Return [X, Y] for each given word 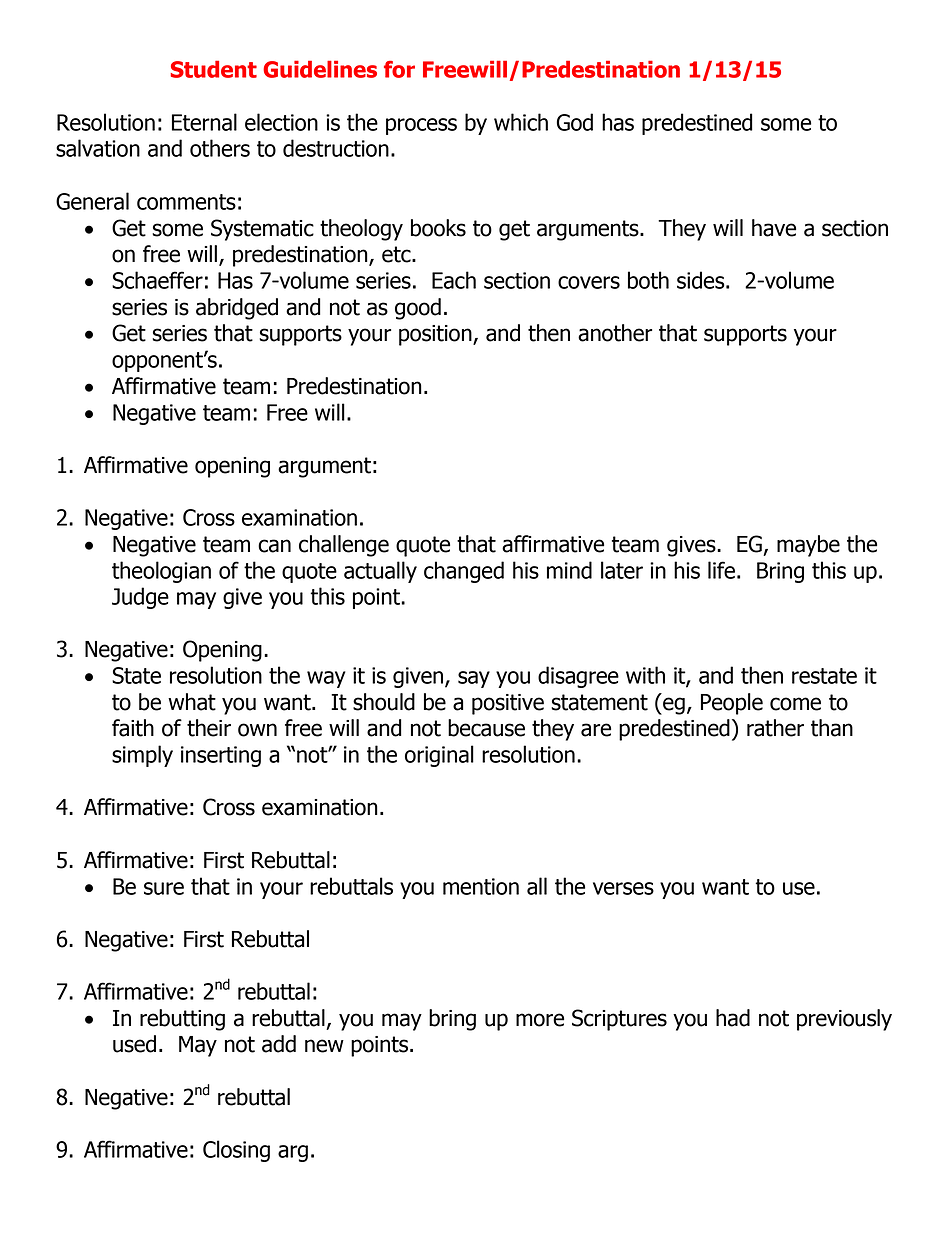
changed [464, 572]
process [421, 126]
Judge [140, 598]
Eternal [204, 122]
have [774, 228]
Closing [236, 1151]
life [721, 570]
